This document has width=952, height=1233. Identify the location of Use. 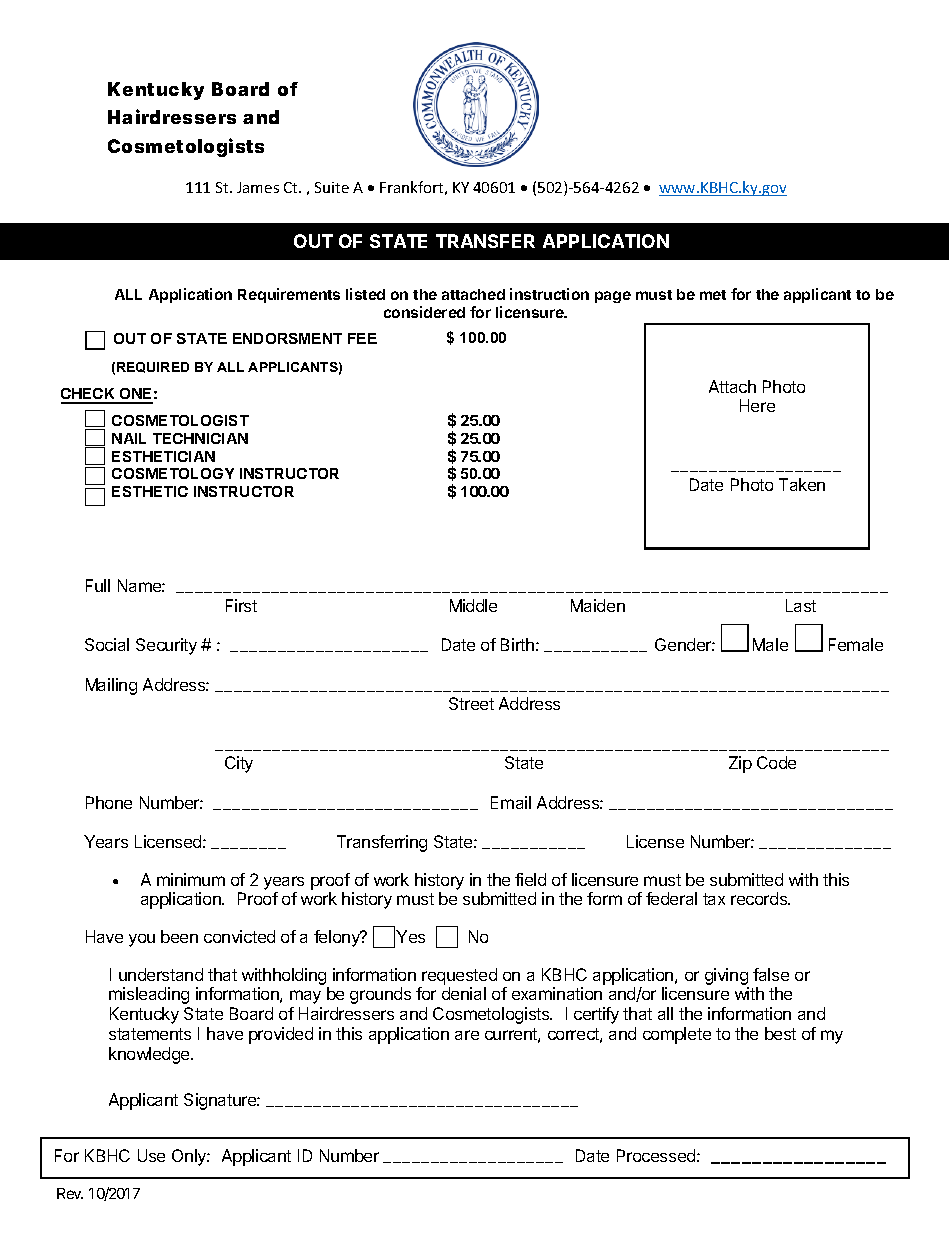
(151, 1155).
